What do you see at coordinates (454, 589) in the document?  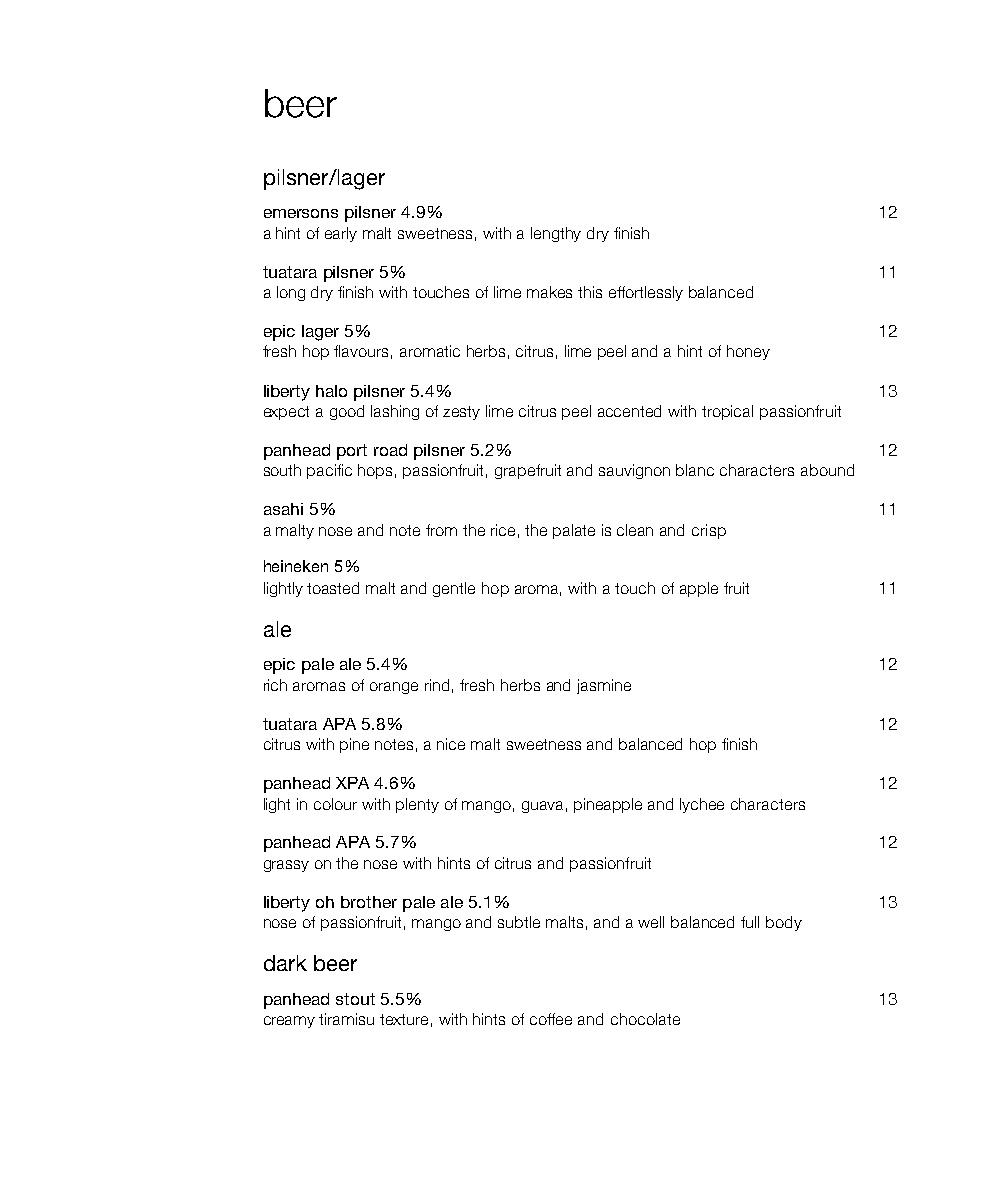 I see `gentle` at bounding box center [454, 589].
